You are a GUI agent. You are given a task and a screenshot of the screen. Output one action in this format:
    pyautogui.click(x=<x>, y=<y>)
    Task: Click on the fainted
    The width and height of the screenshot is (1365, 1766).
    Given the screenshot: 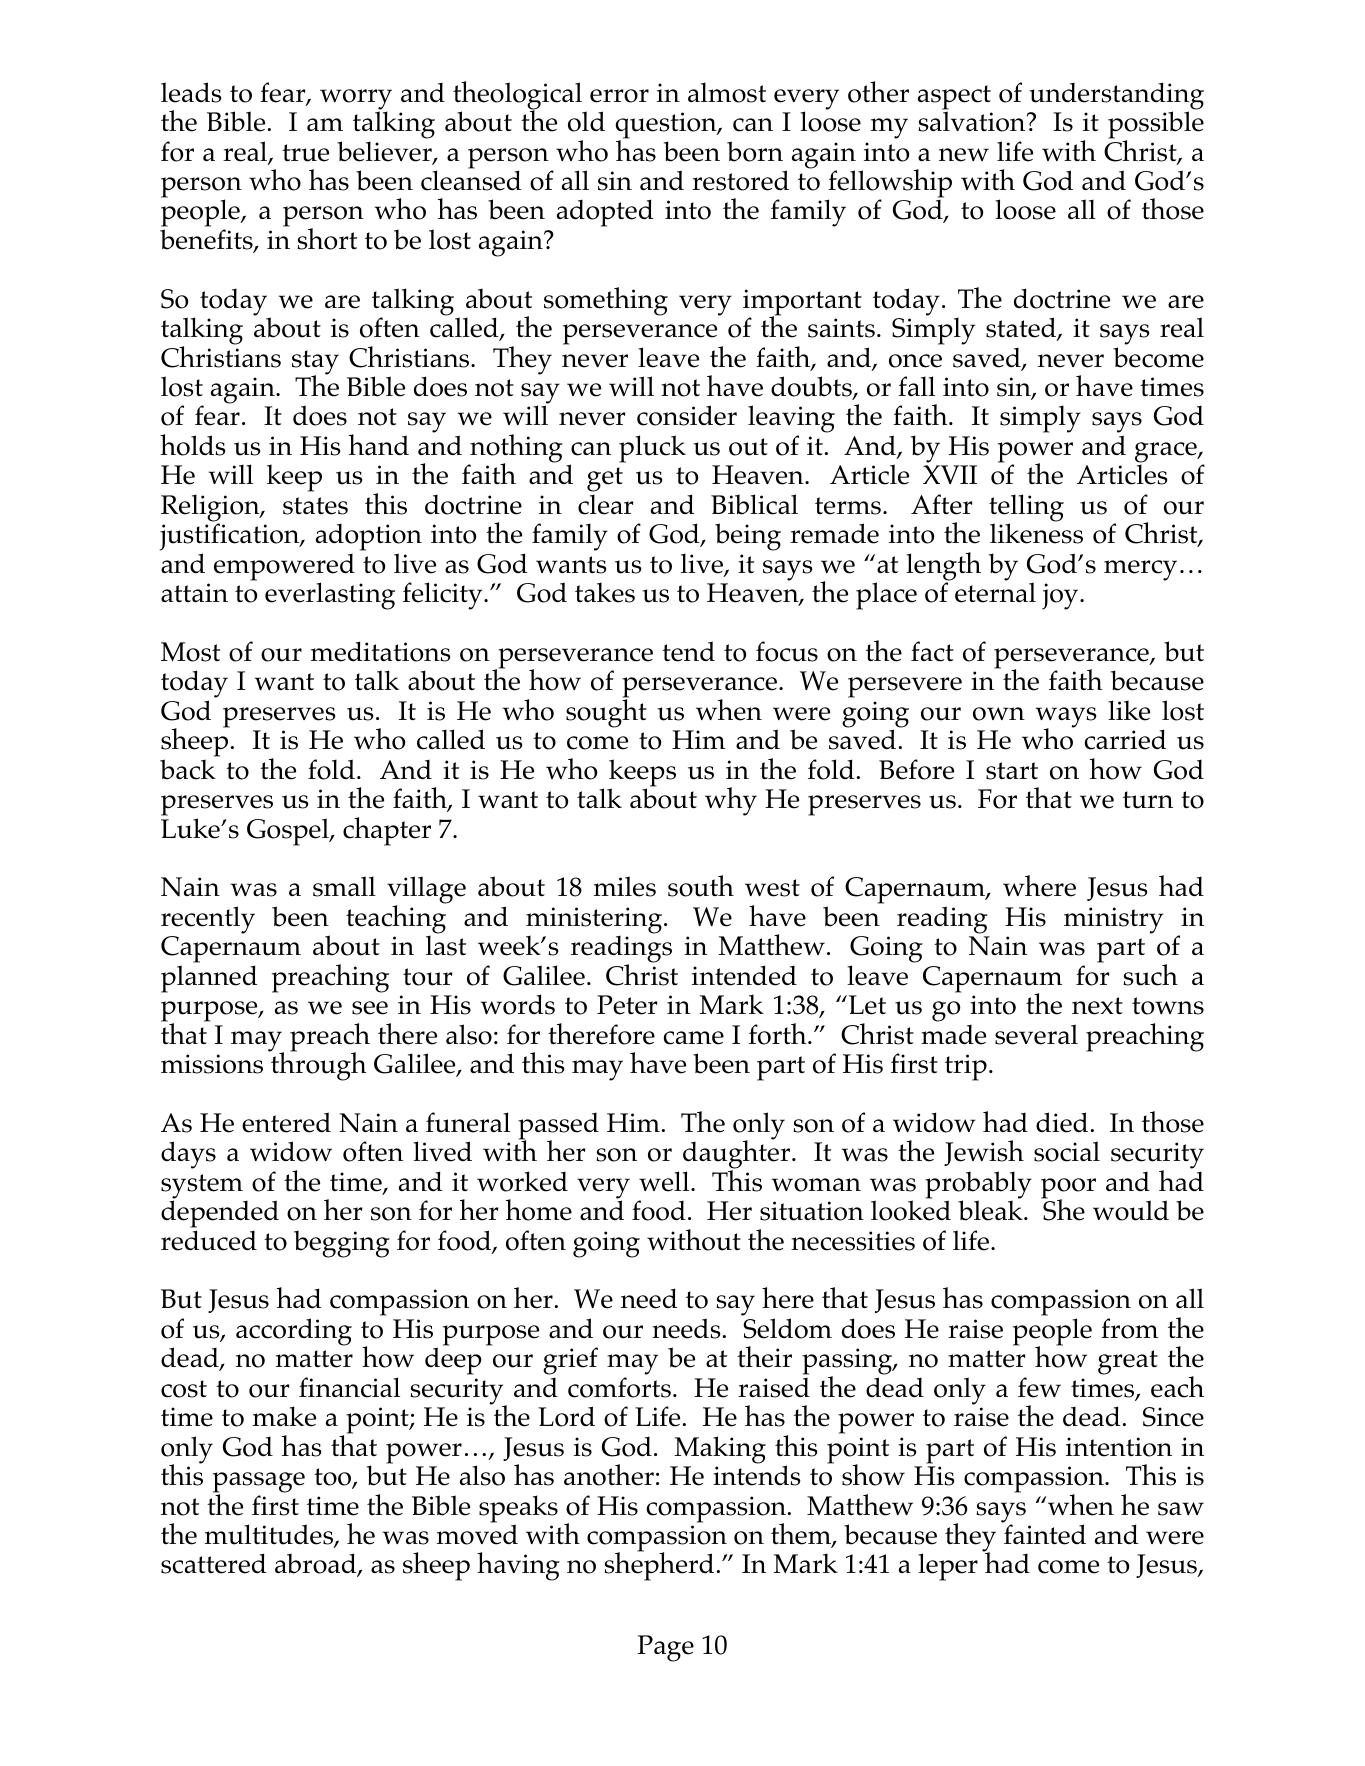 What is the action you would take?
    pyautogui.click(x=1044, y=1533)
